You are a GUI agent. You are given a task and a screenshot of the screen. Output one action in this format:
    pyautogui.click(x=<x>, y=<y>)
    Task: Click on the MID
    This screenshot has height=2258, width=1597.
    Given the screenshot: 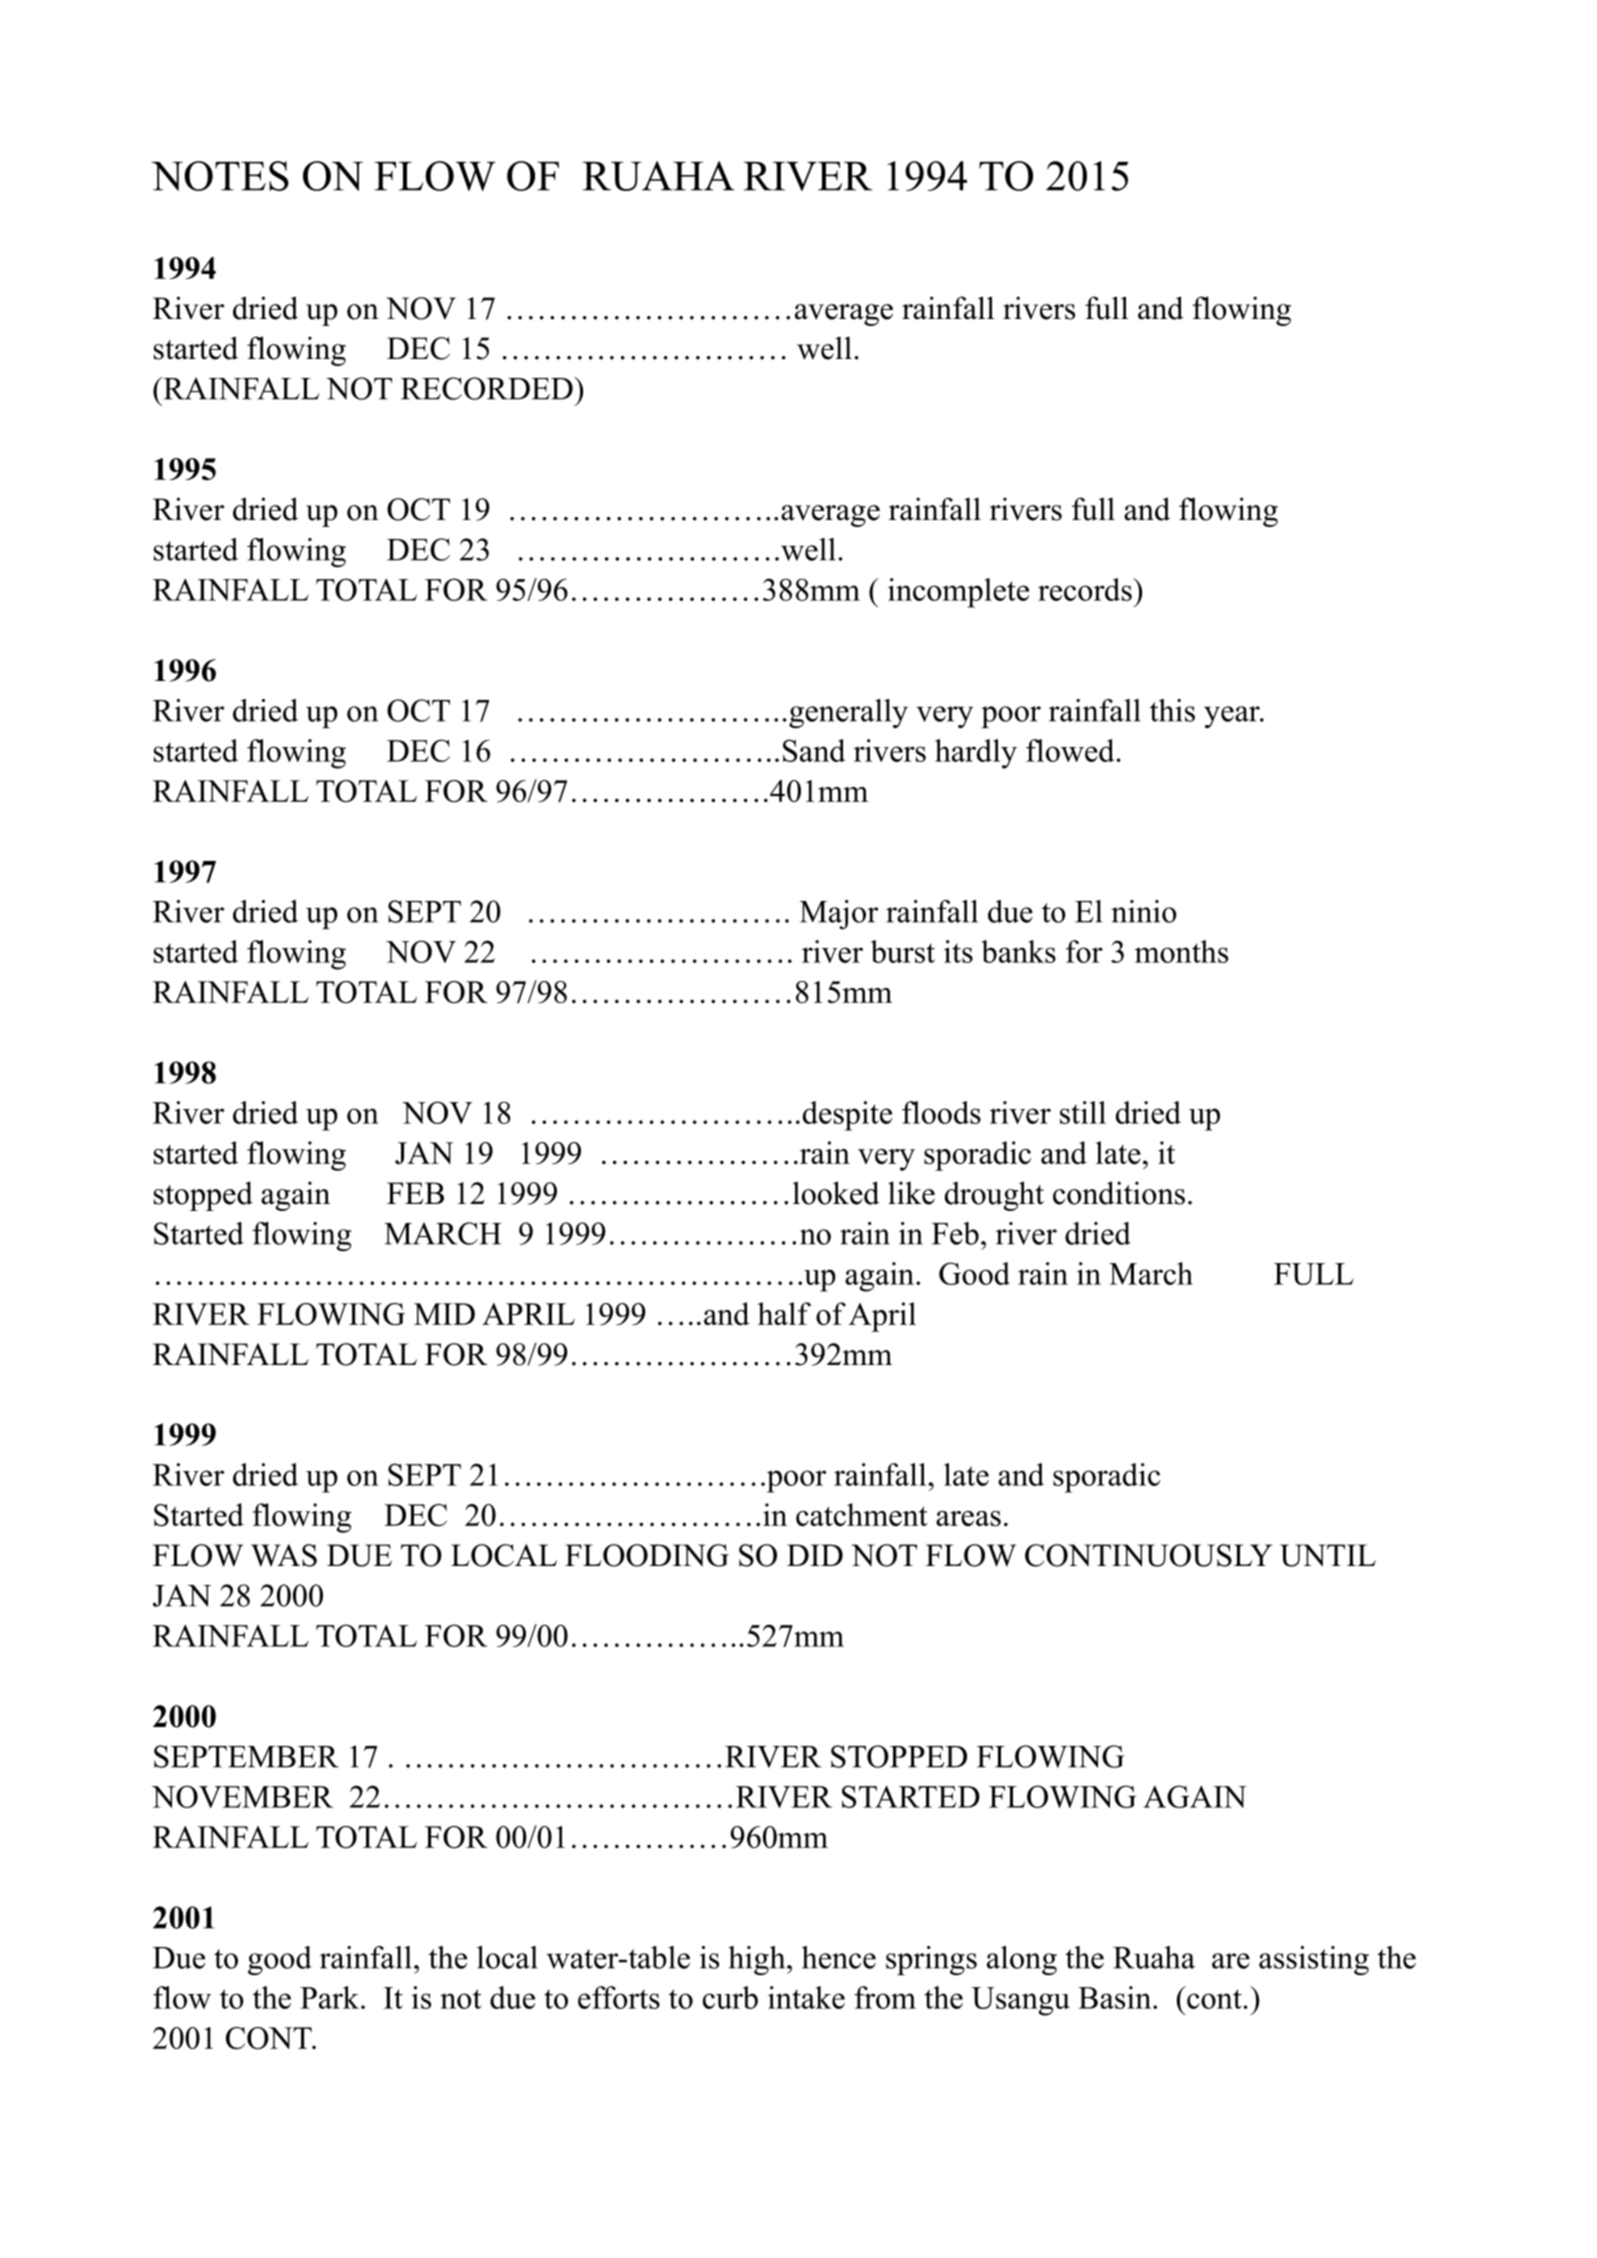 What is the action you would take?
    pyautogui.click(x=444, y=1314)
